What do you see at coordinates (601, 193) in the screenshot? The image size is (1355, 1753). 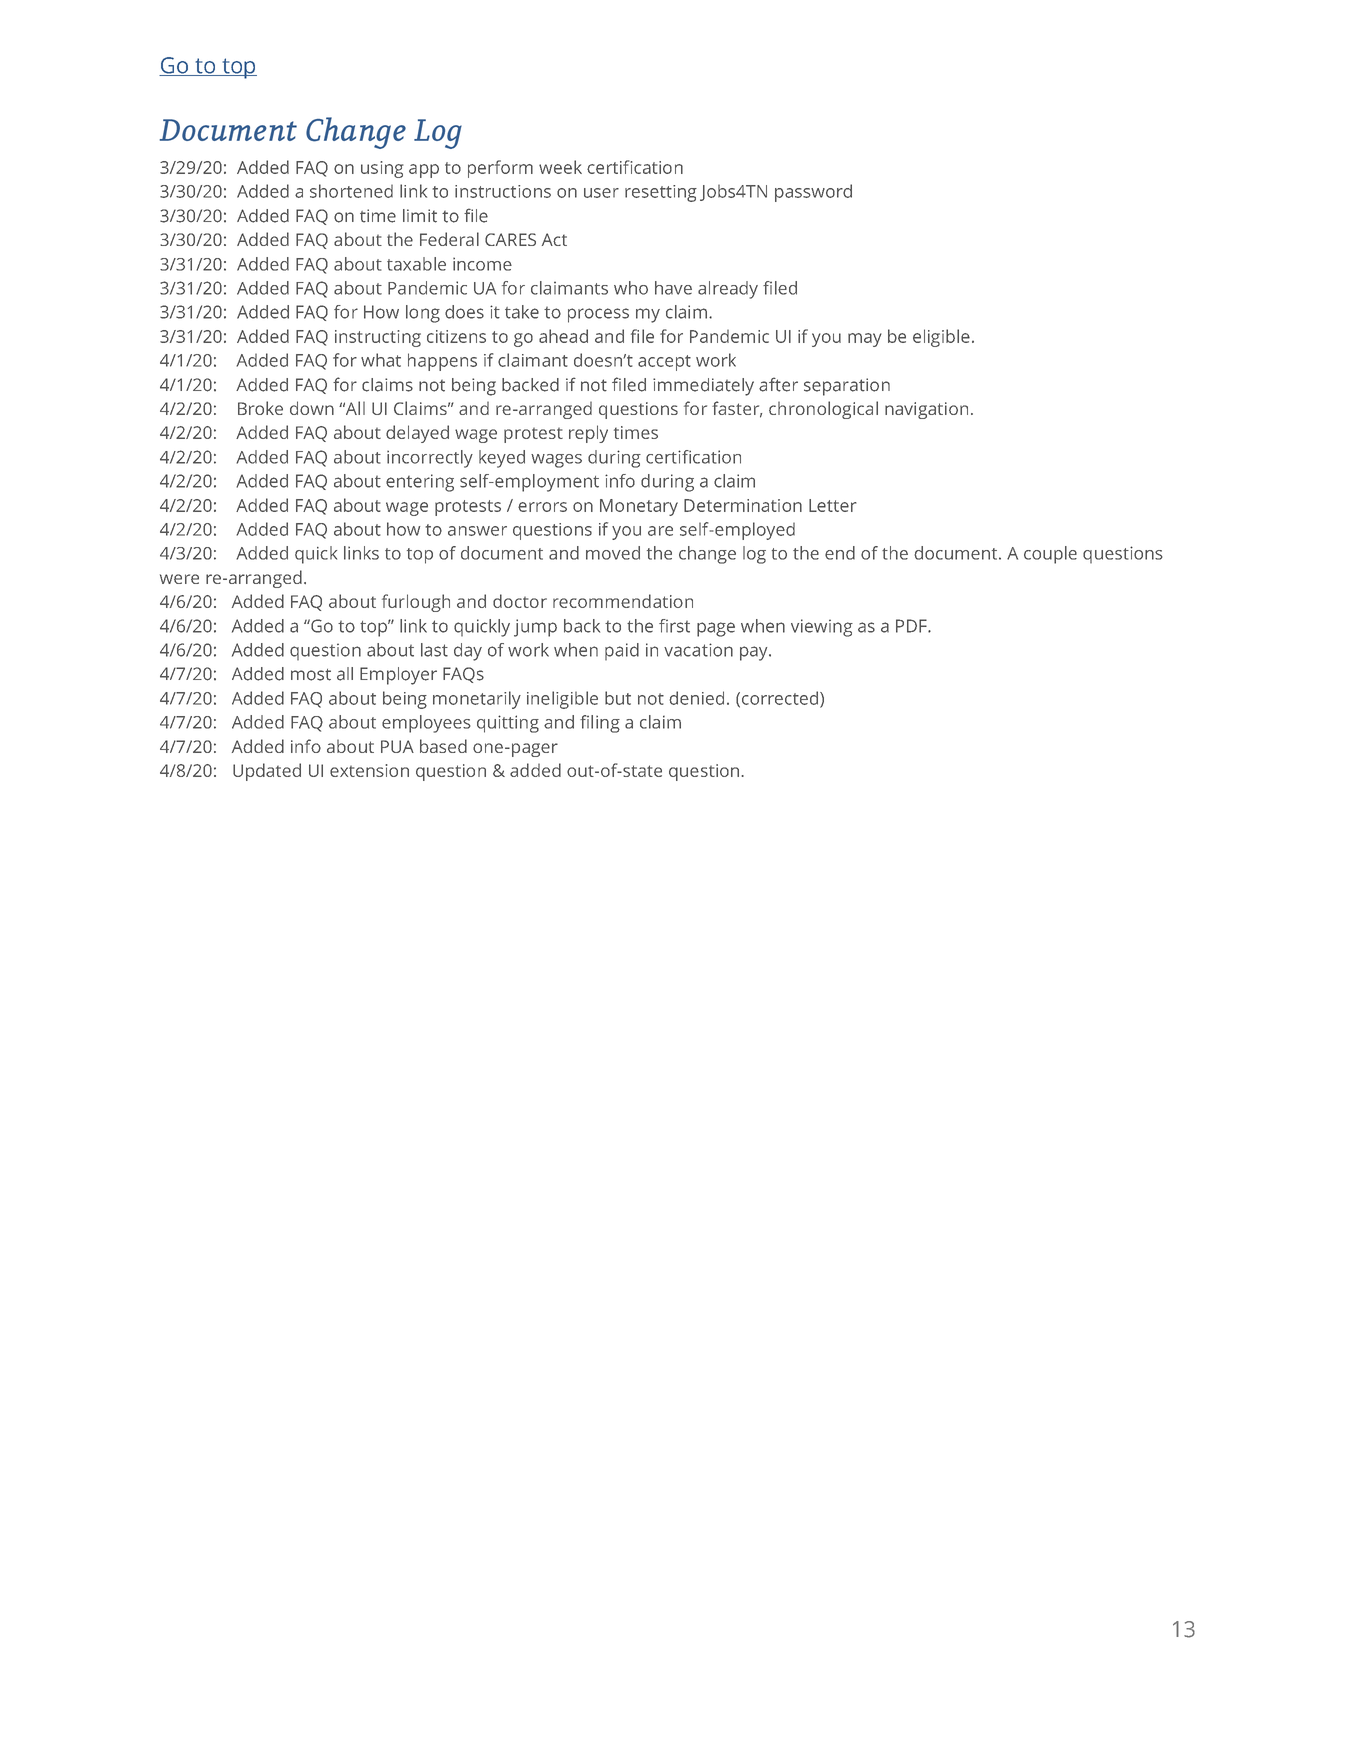 I see `user` at bounding box center [601, 193].
